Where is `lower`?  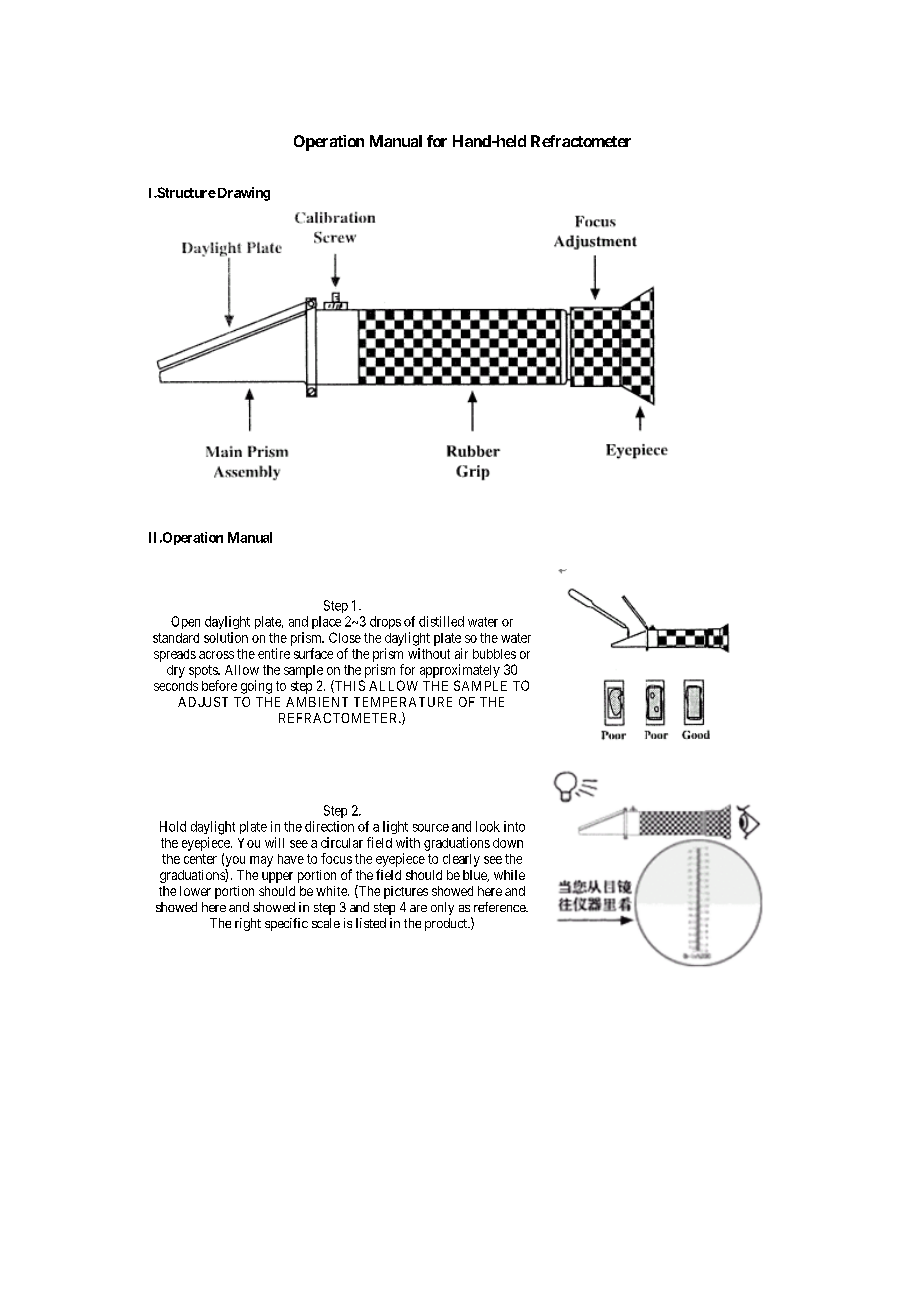
lower is located at coordinates (195, 891).
